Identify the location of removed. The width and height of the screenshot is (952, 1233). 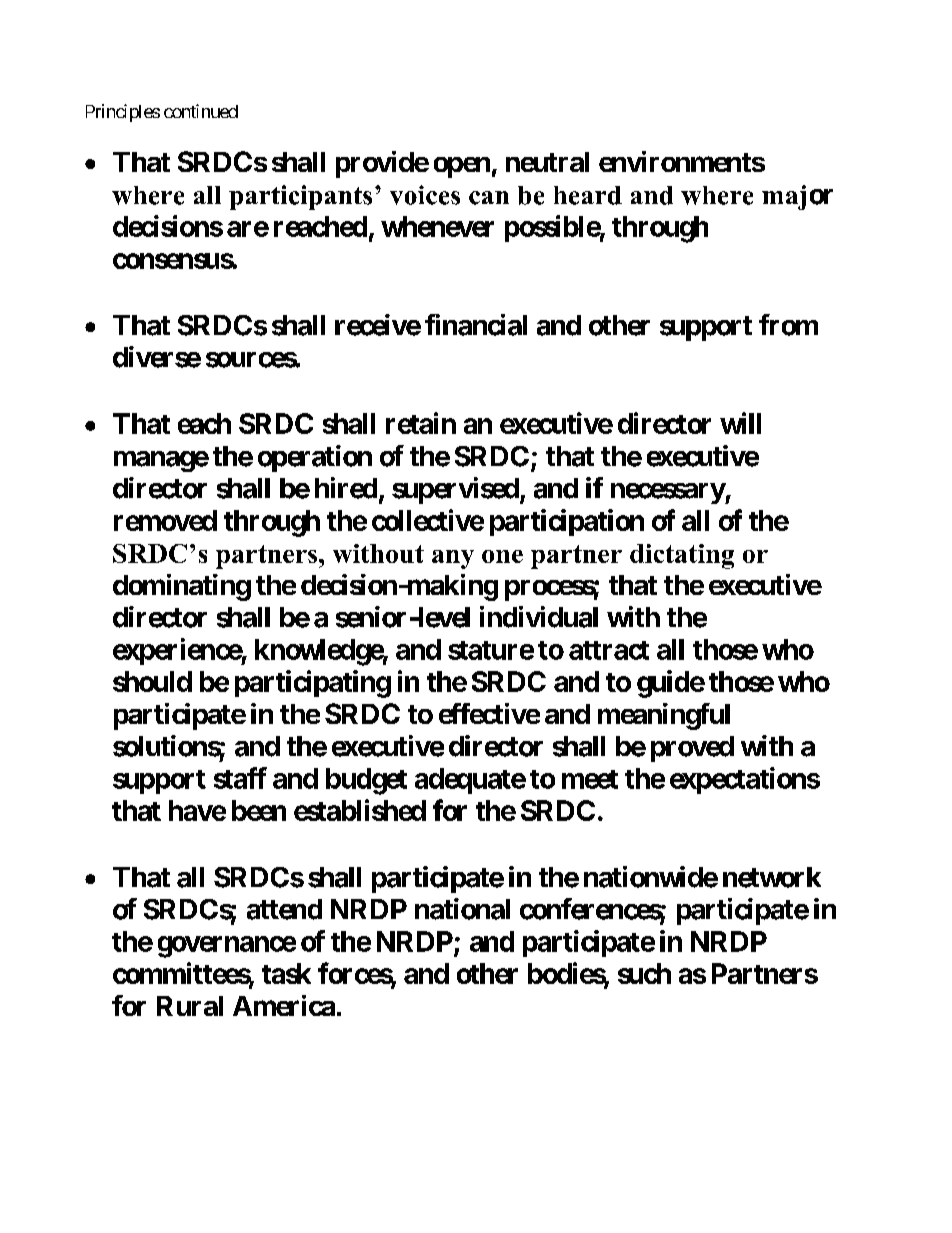
(165, 520).
